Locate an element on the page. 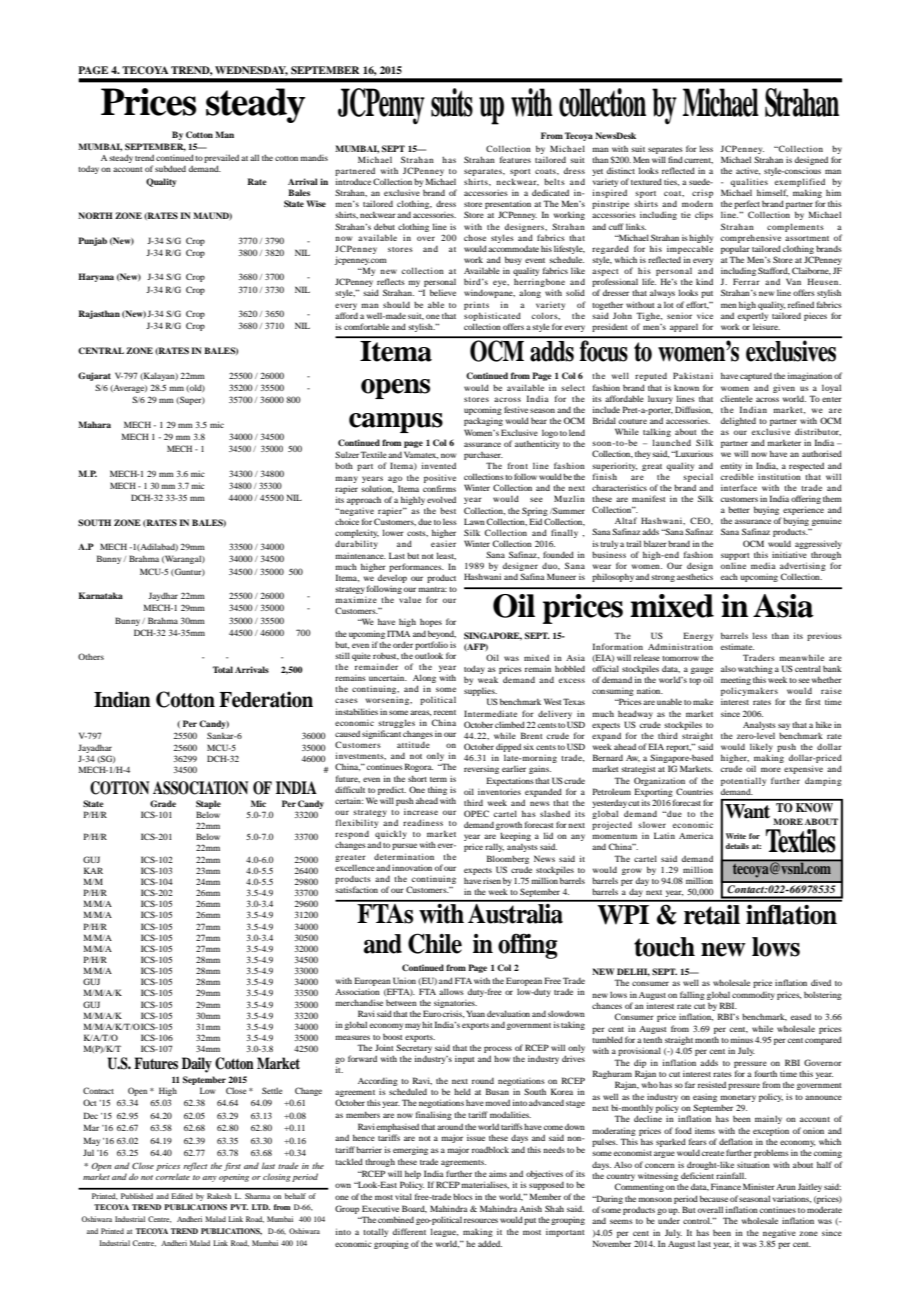 Image resolution: width=921 pixels, height=1316 pixels. commodity is located at coordinates (753, 996).
